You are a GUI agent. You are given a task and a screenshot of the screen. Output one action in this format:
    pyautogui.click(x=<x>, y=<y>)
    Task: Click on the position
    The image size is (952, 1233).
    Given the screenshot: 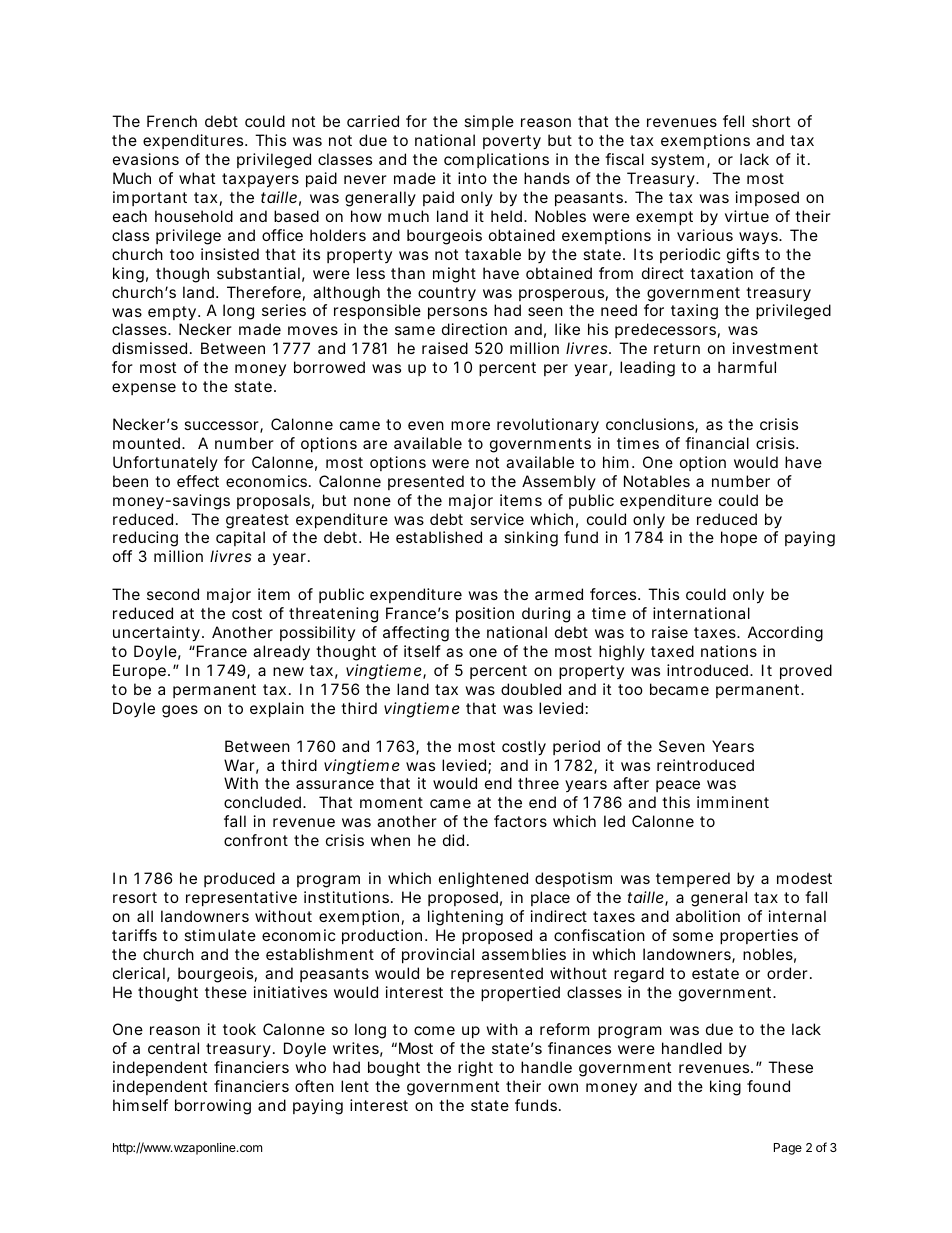 What is the action you would take?
    pyautogui.click(x=485, y=614)
